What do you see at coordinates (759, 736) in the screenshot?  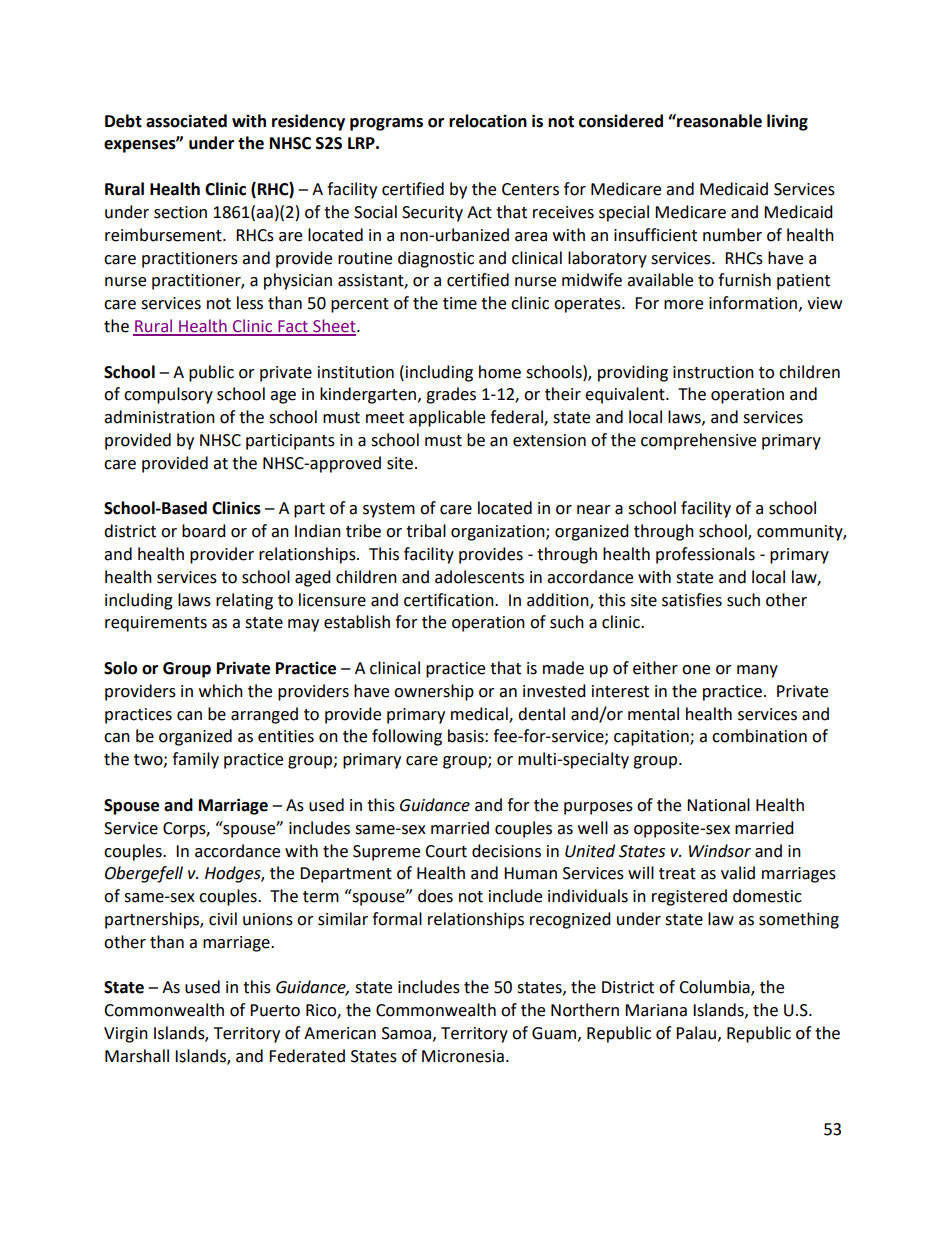 I see `combination` at bounding box center [759, 736].
